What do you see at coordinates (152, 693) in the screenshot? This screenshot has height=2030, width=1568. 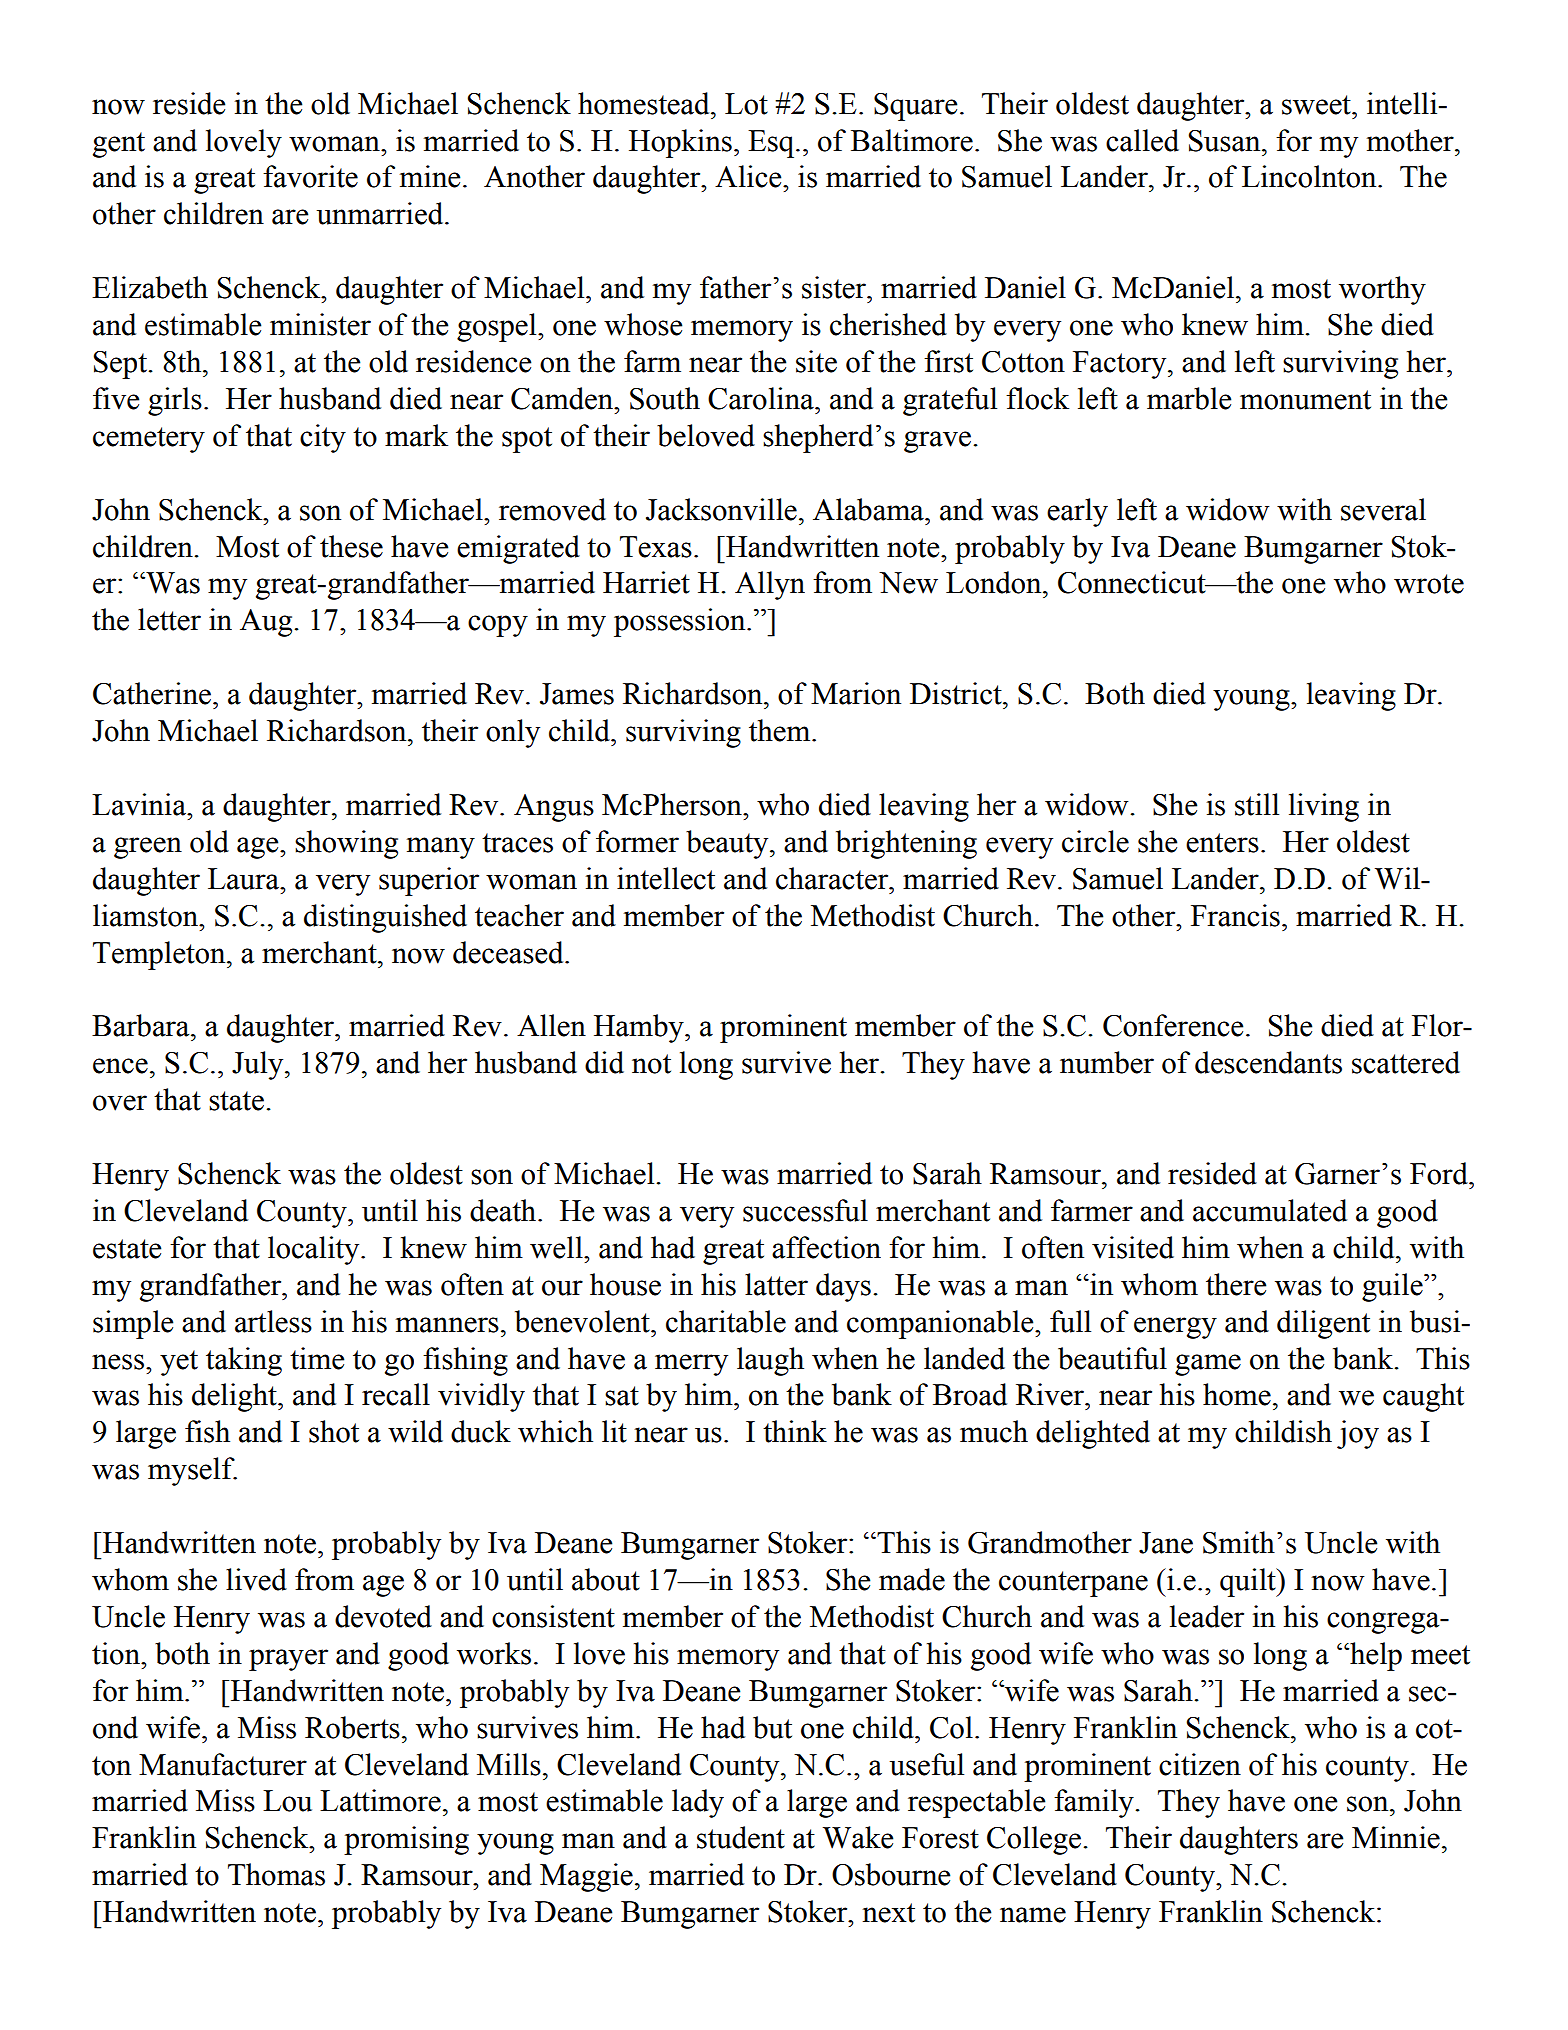 I see `Catherine` at bounding box center [152, 693].
